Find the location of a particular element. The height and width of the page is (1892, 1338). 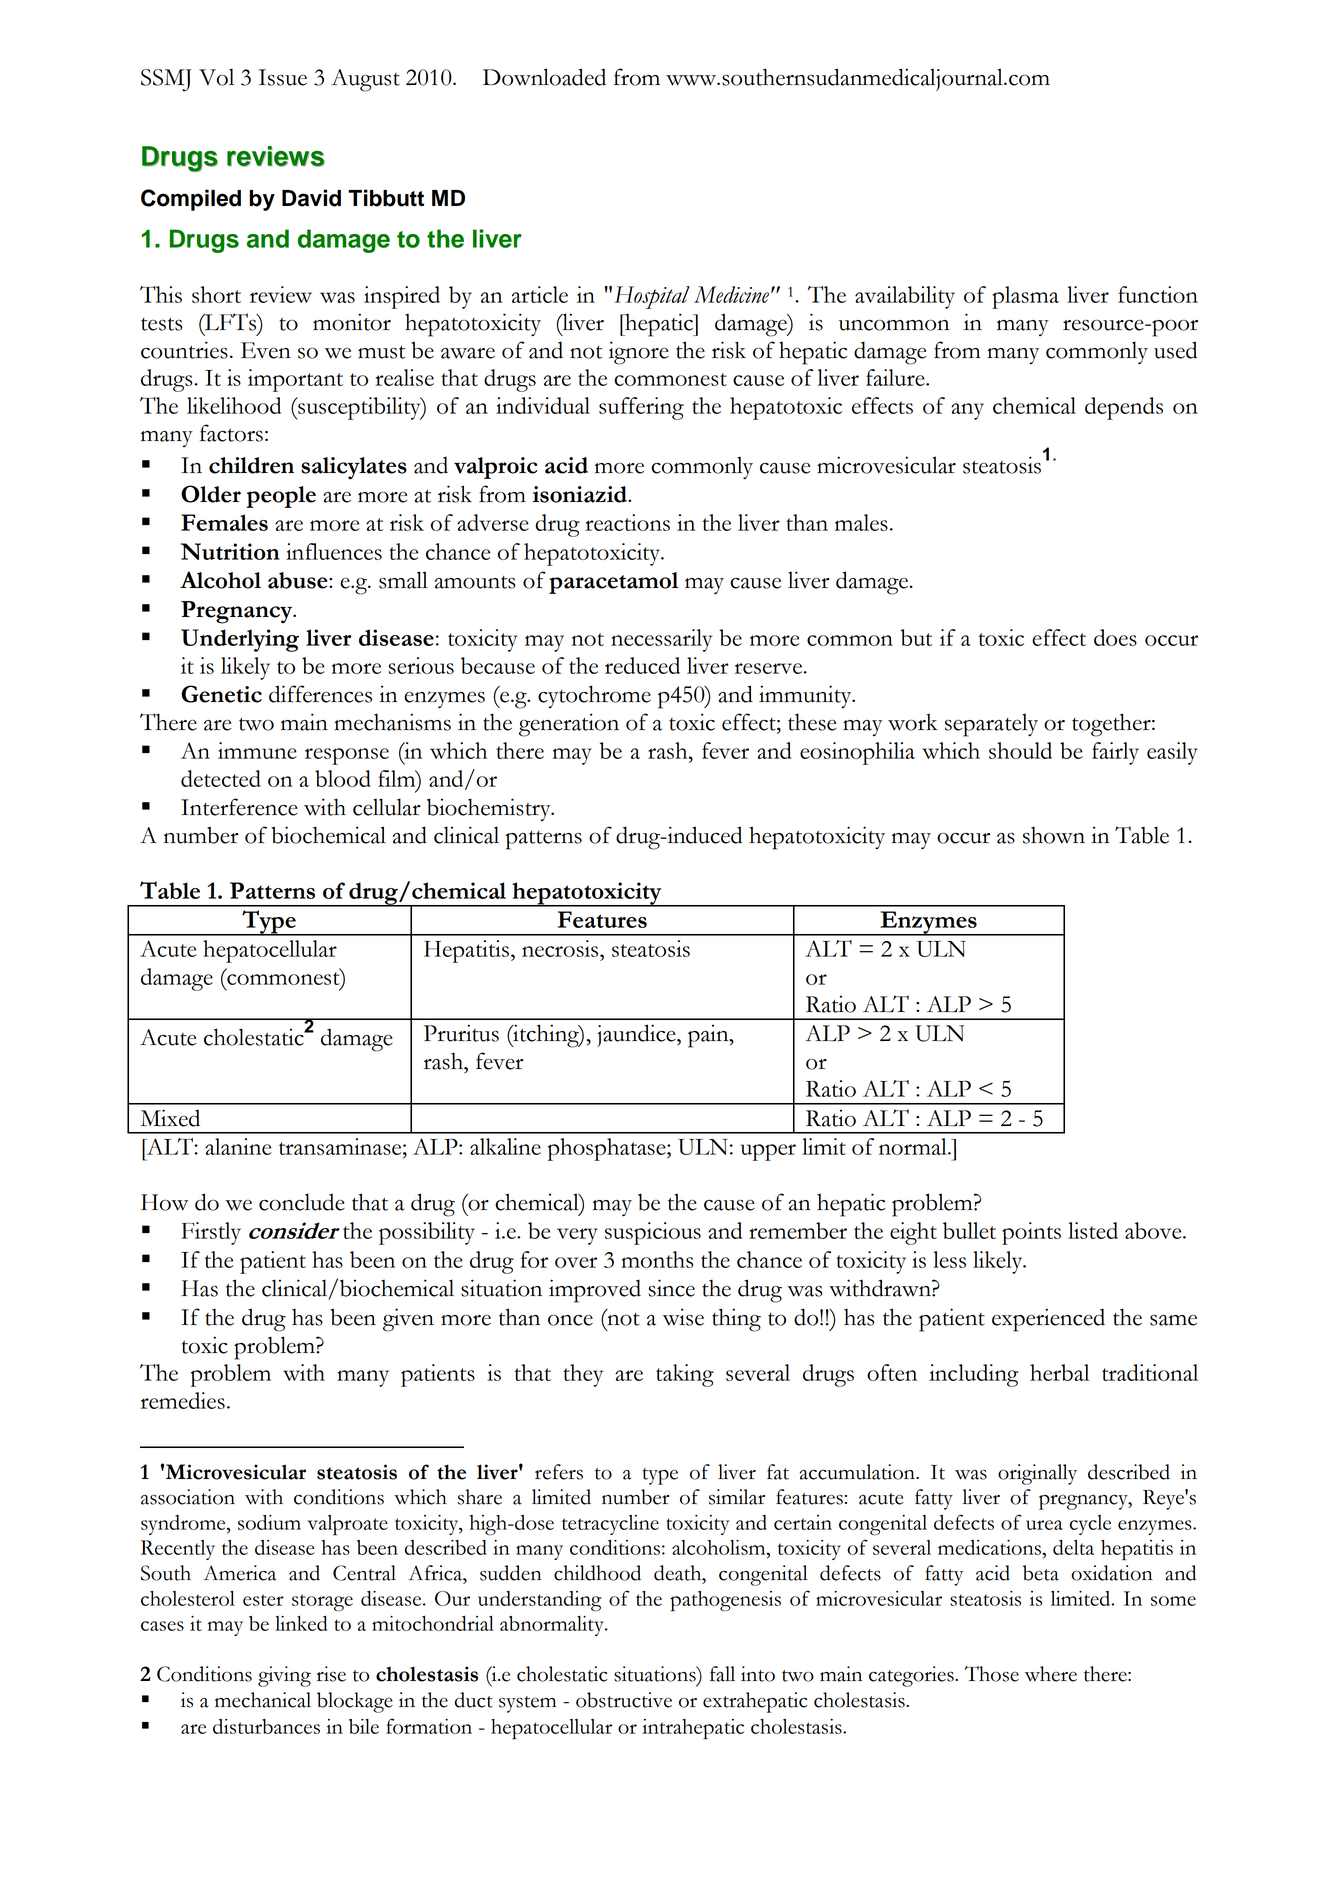

giving is located at coordinates (284, 1676).
